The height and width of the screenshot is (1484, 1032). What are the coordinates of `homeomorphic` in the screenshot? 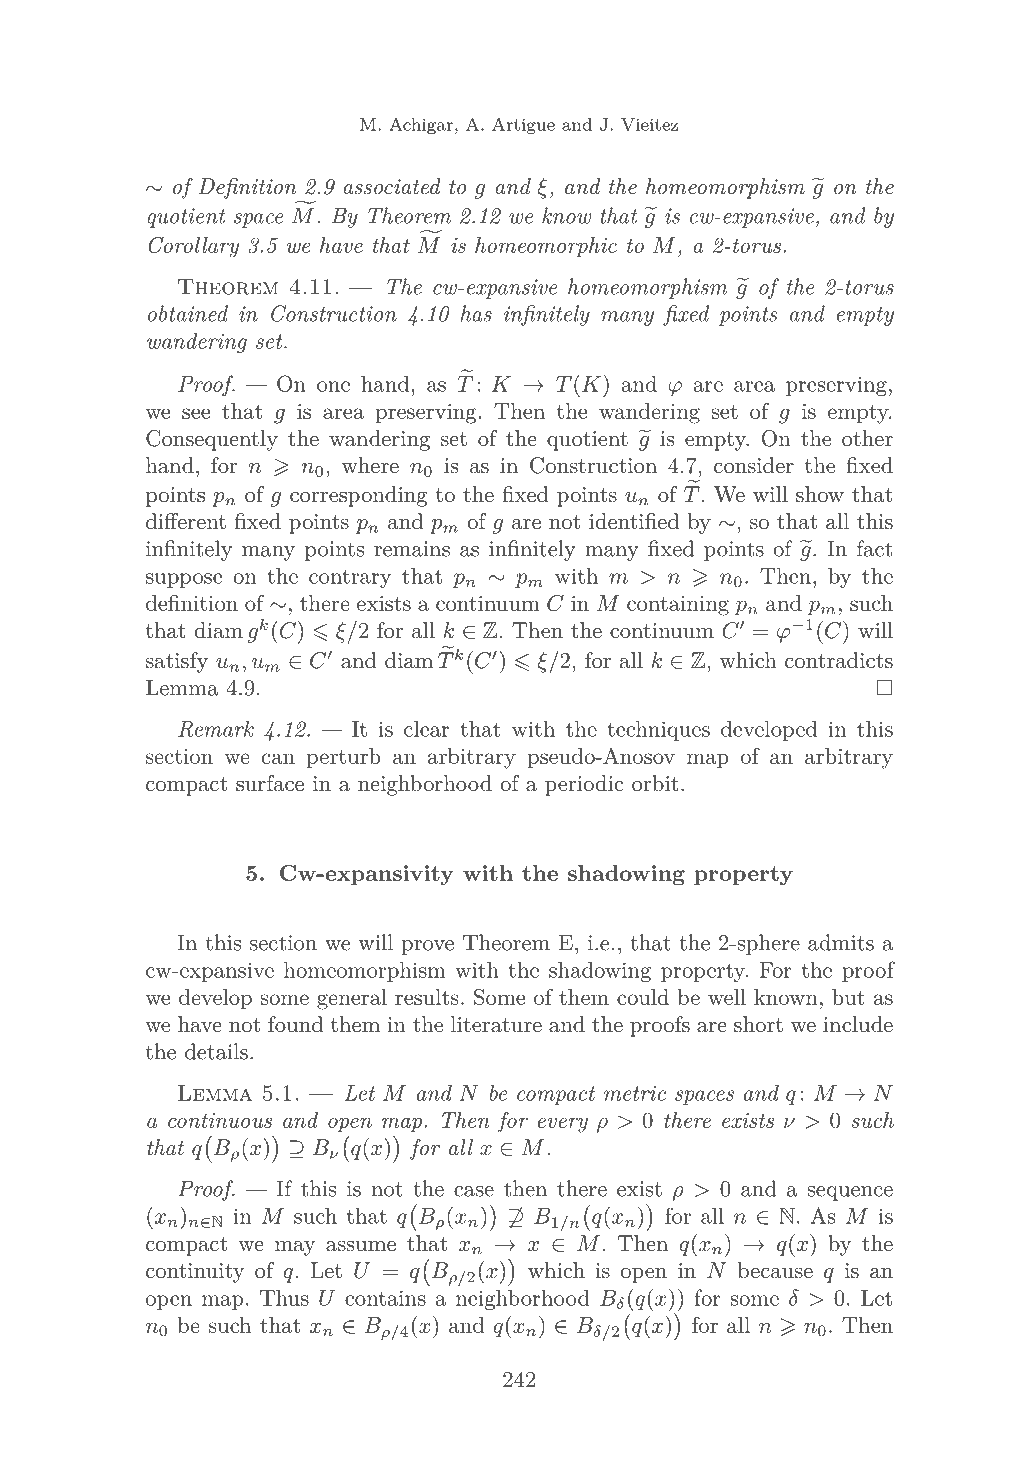 It's located at (546, 247).
